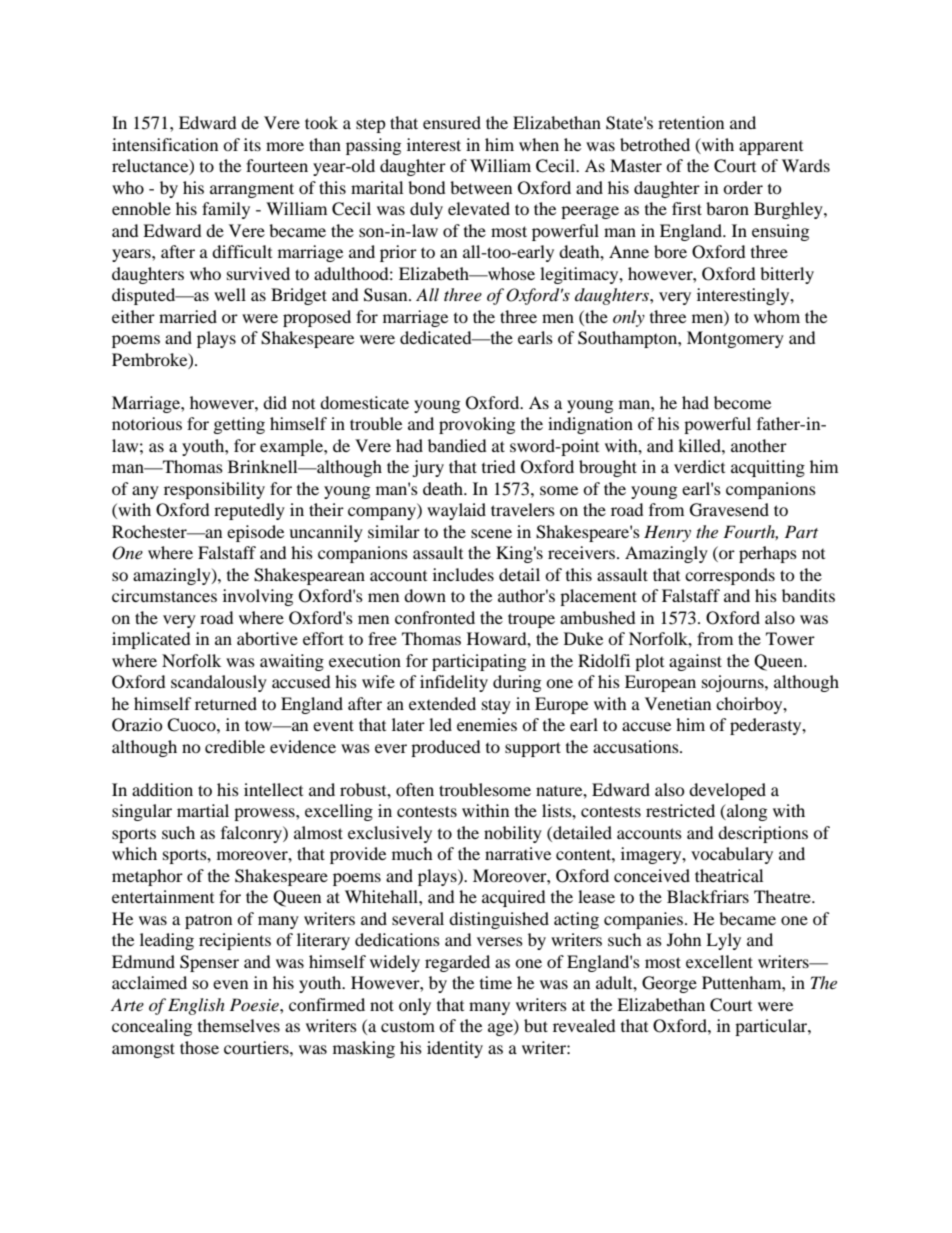  I want to click on English, so click(196, 1006).
